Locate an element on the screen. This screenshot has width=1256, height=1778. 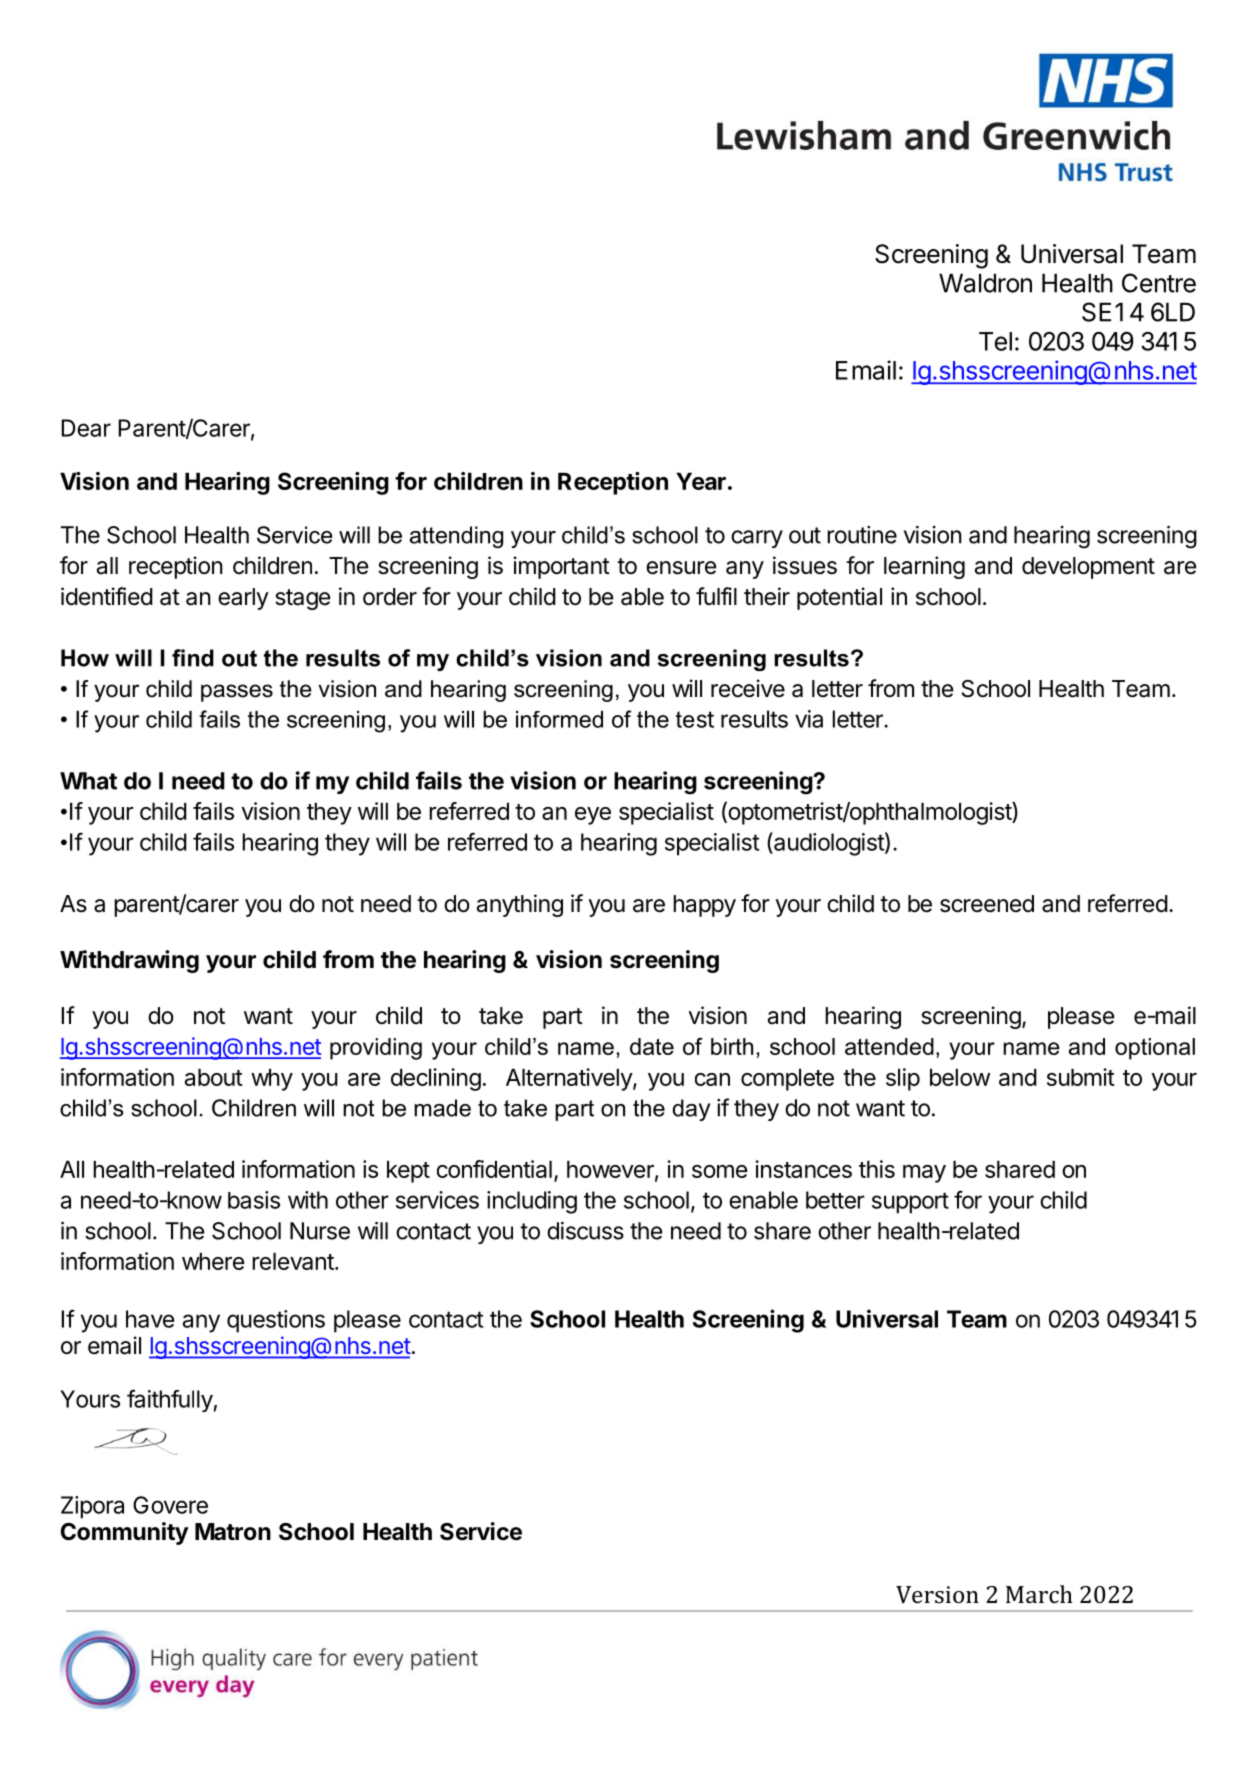
screened is located at coordinates (987, 904).
